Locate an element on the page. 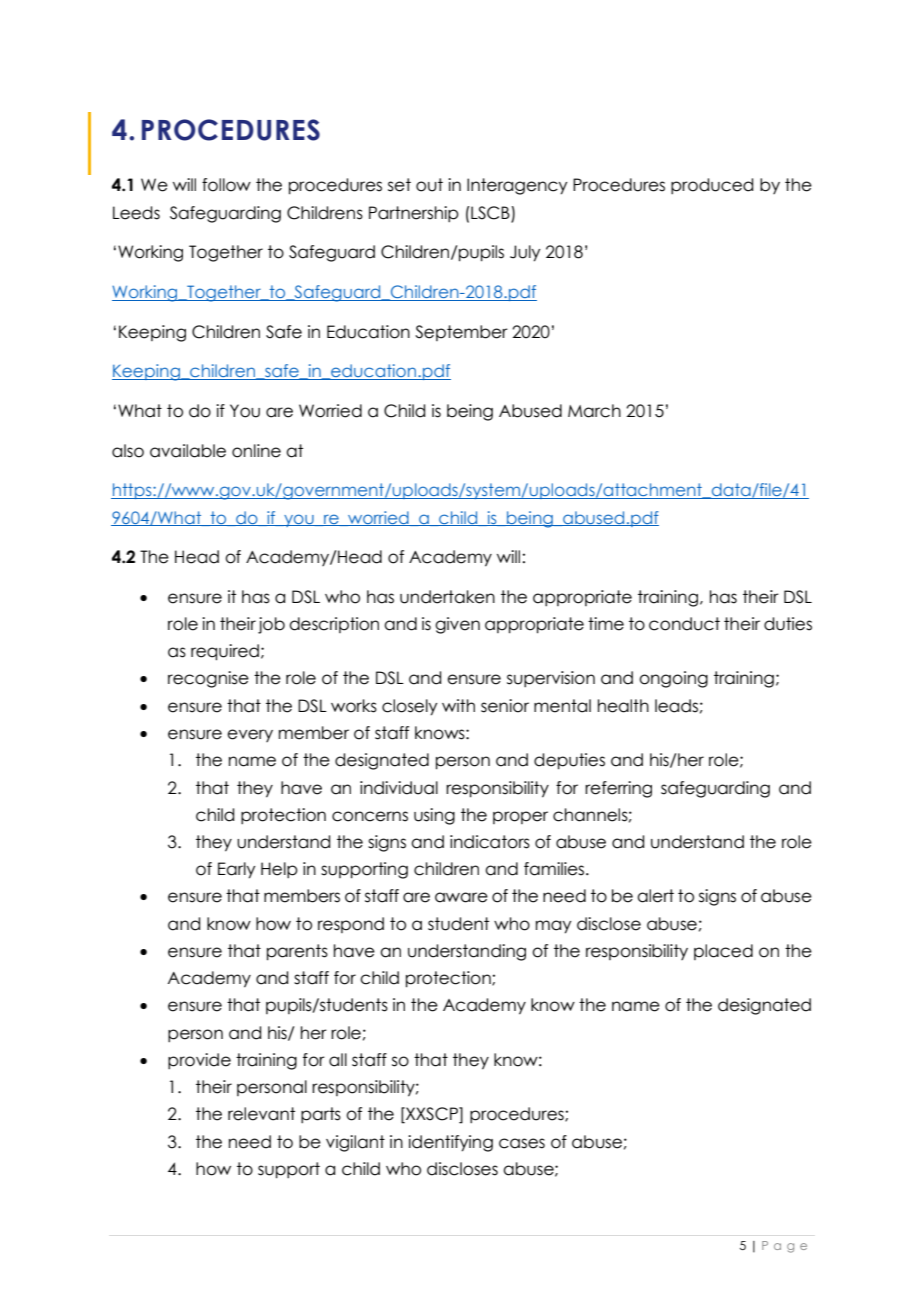 This document has width=924, height=1308. conduct is located at coordinates (684, 624).
